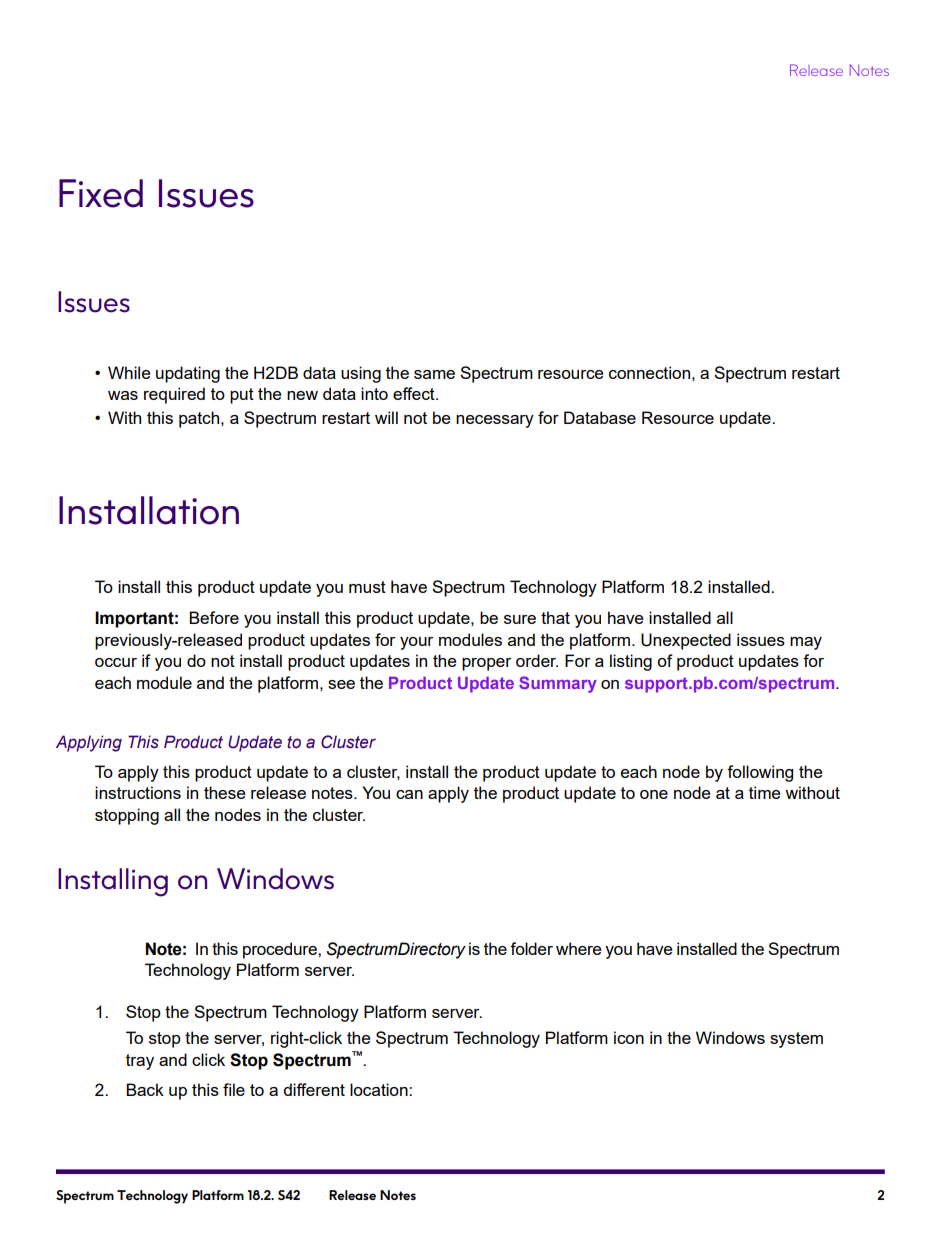  Describe the element at coordinates (686, 641) in the screenshot. I see `Unexpected` at that location.
